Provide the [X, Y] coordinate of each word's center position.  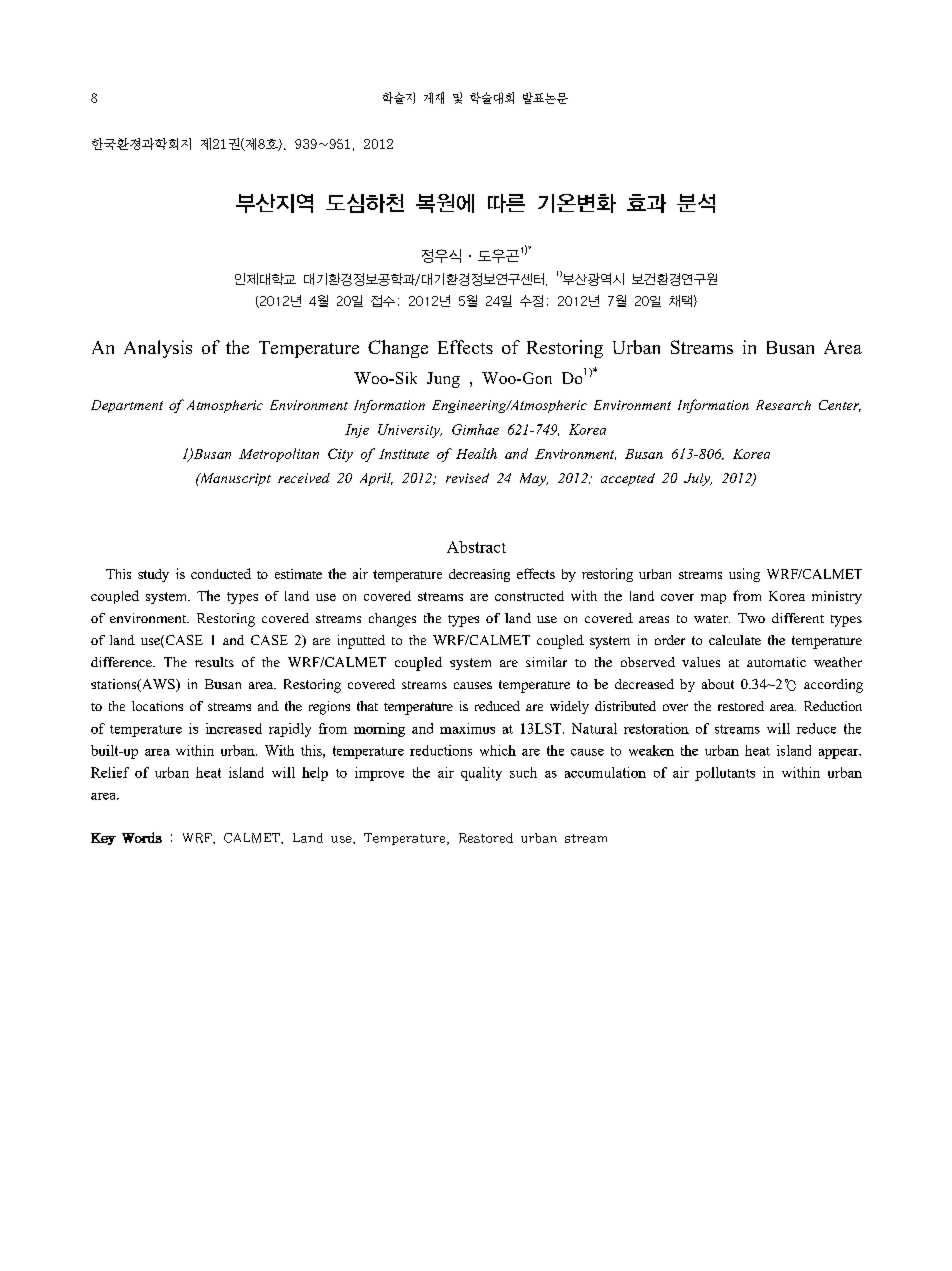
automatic [776, 662]
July [698, 479]
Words [142, 837]
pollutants [725, 774]
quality [481, 774]
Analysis [158, 349]
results [214, 662]
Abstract [476, 547]
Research [783, 405]
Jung [443, 380]
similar [546, 662]
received [304, 478]
